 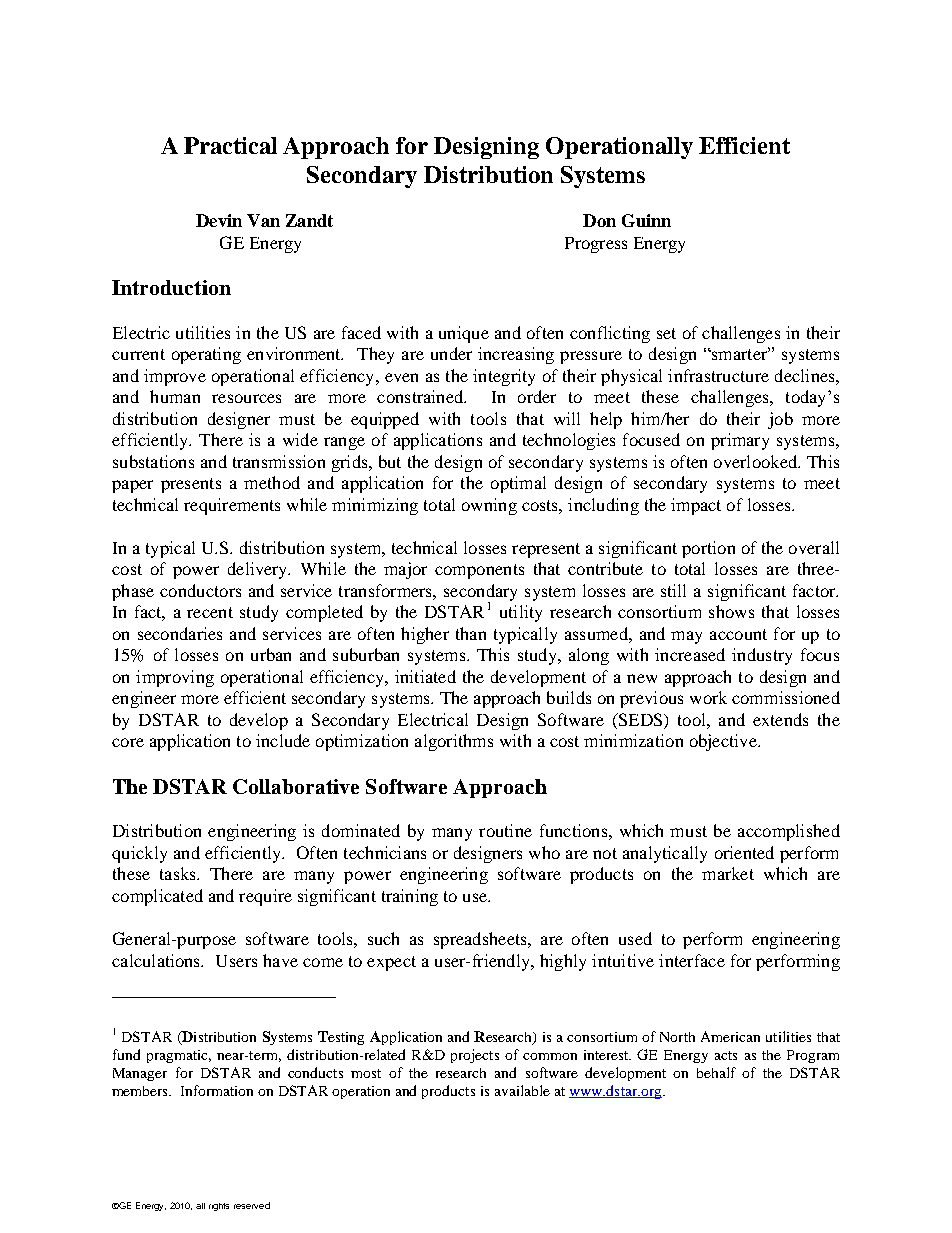 What do you see at coordinates (230, 145) in the document?
I see `Practical` at bounding box center [230, 145].
